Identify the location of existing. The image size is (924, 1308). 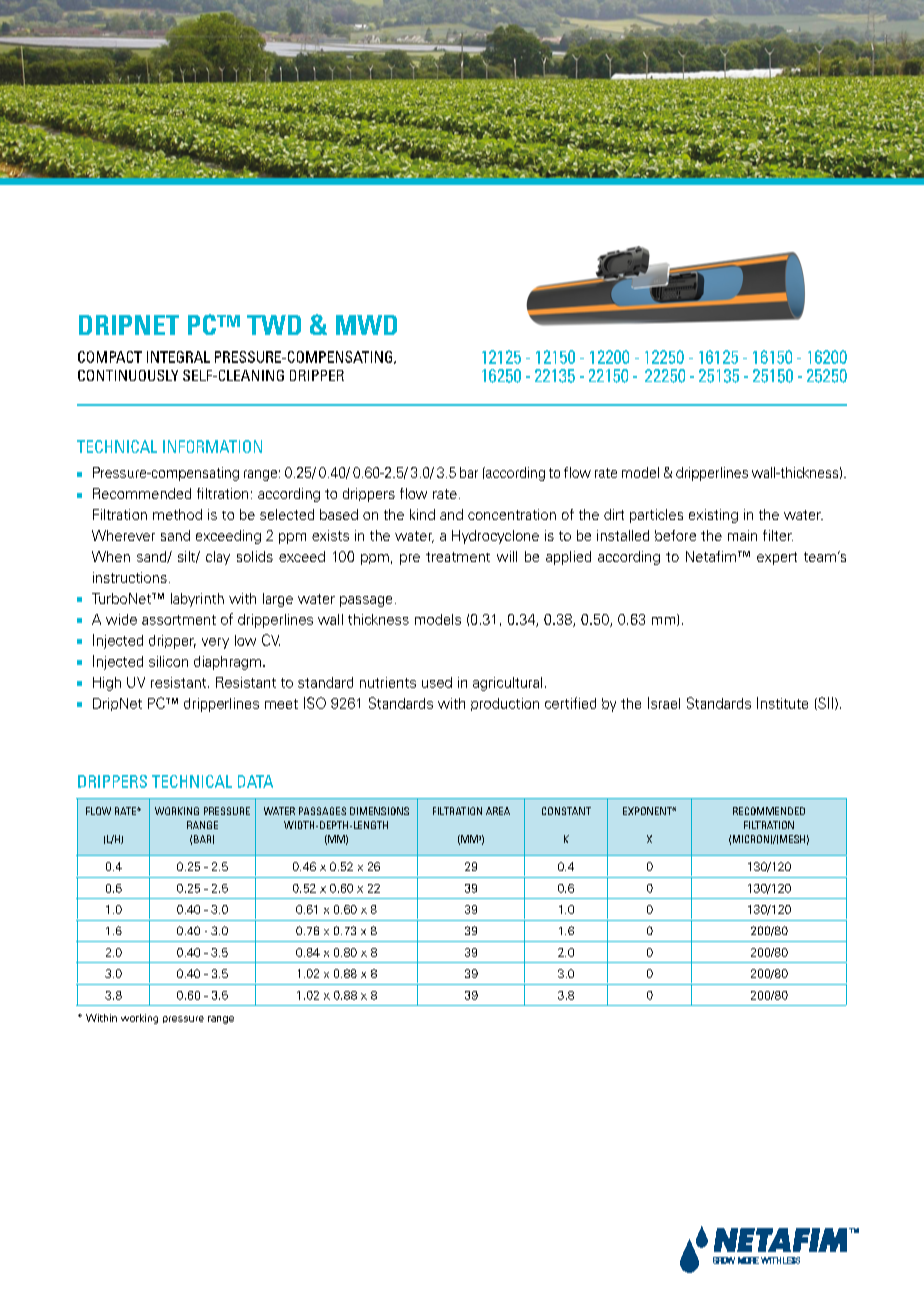
(713, 516).
